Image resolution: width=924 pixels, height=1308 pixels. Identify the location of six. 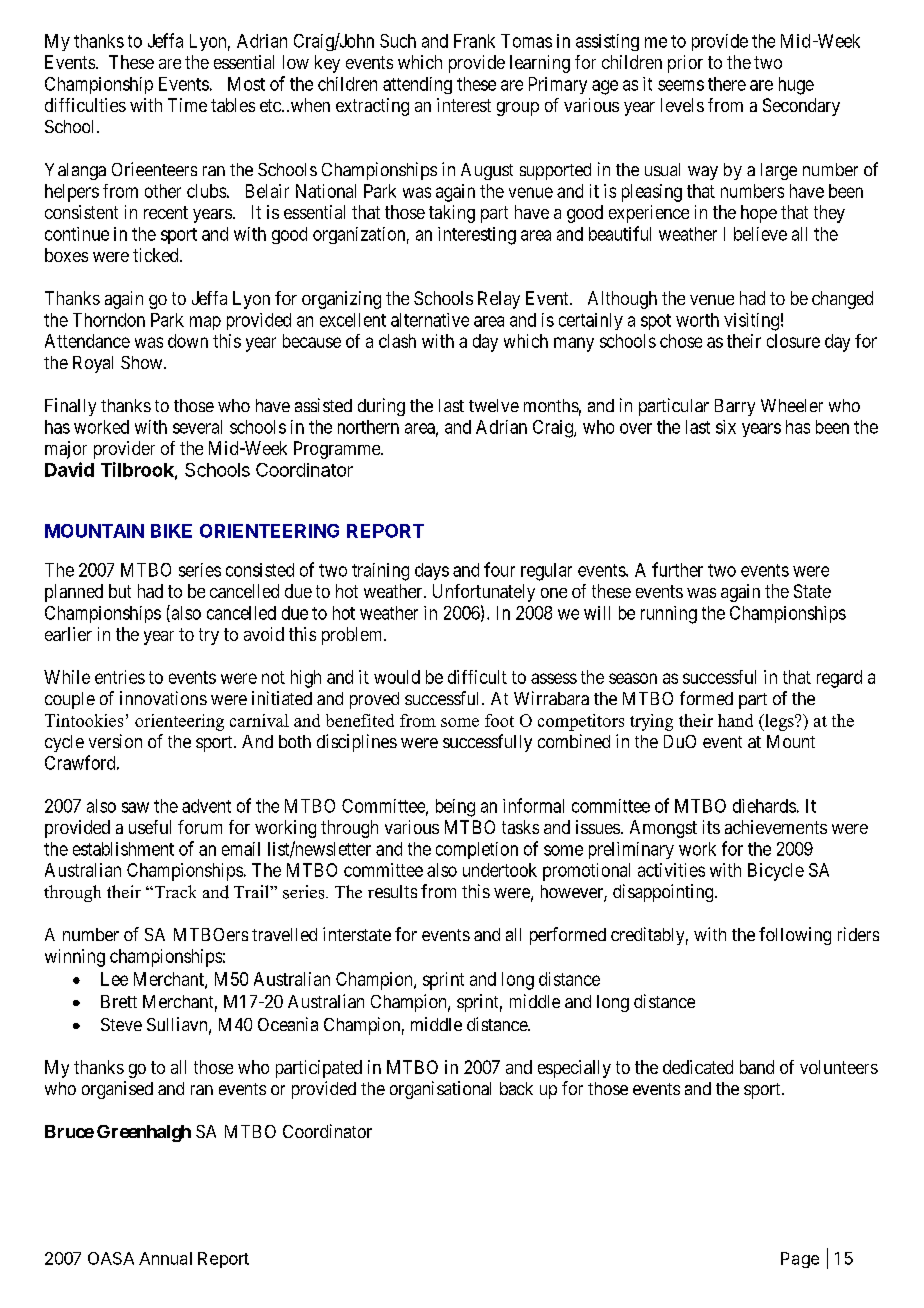
(726, 427).
